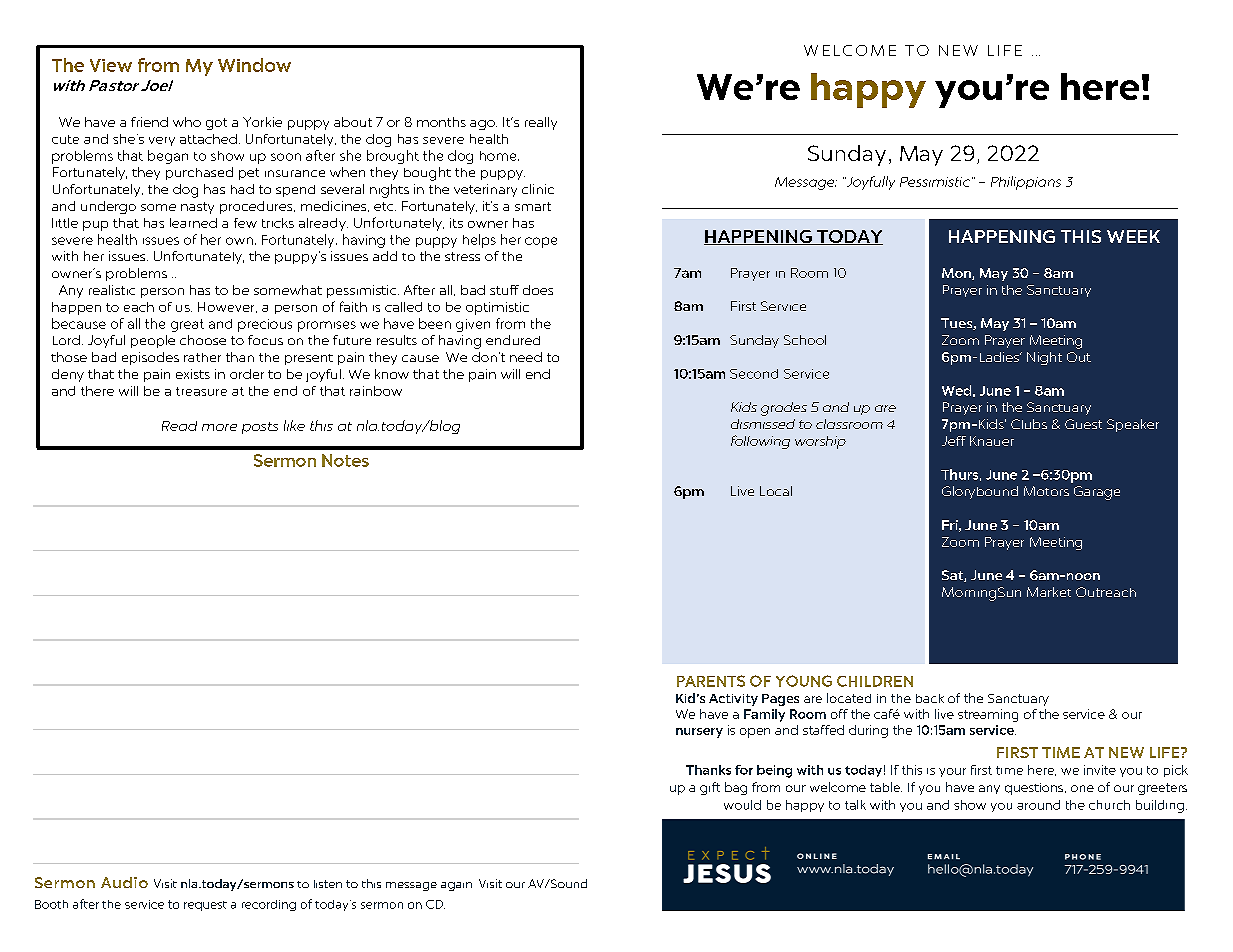  What do you see at coordinates (1038, 805) in the screenshot?
I see `around` at bounding box center [1038, 805].
